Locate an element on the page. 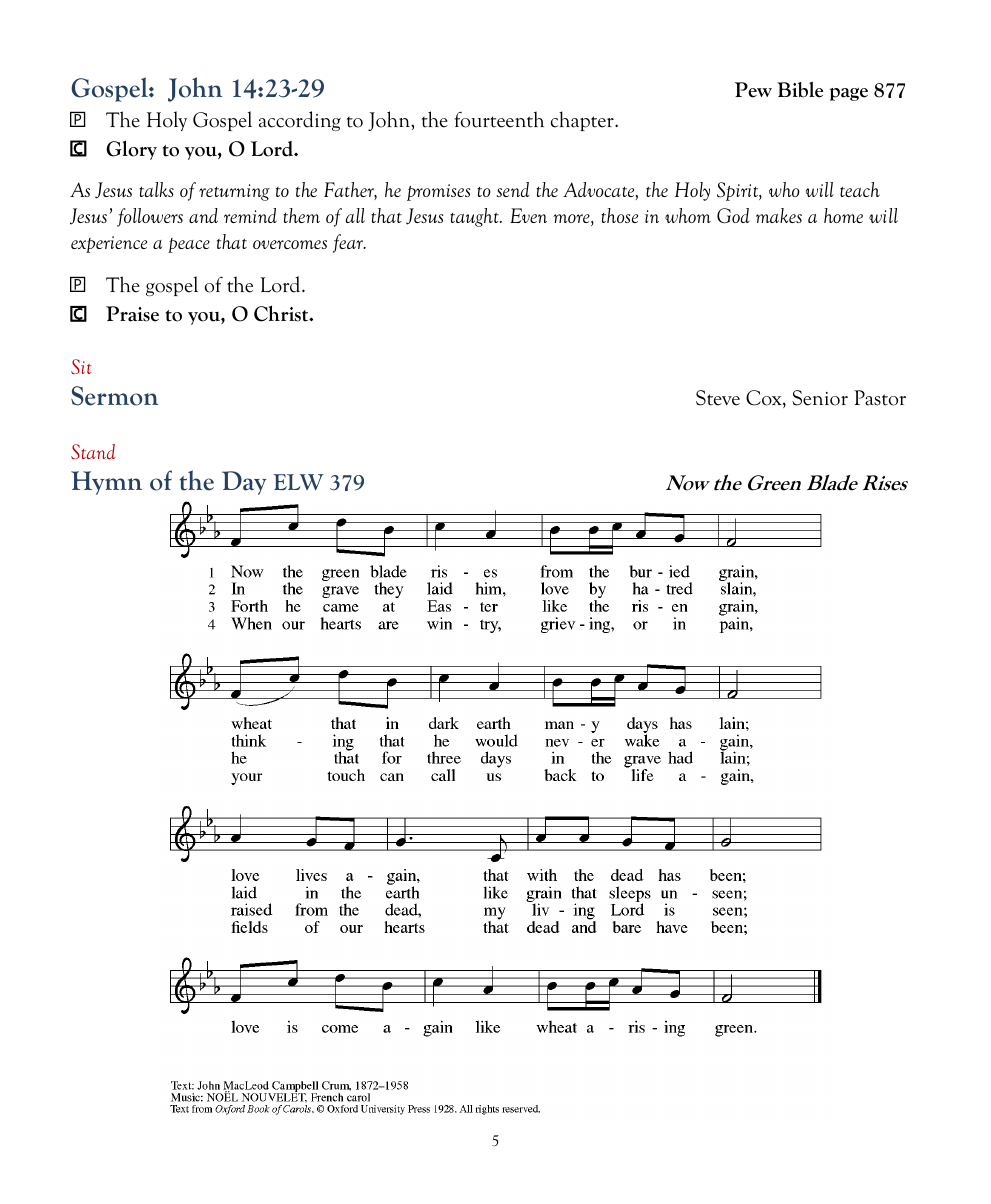  Sermon is located at coordinates (114, 396).
